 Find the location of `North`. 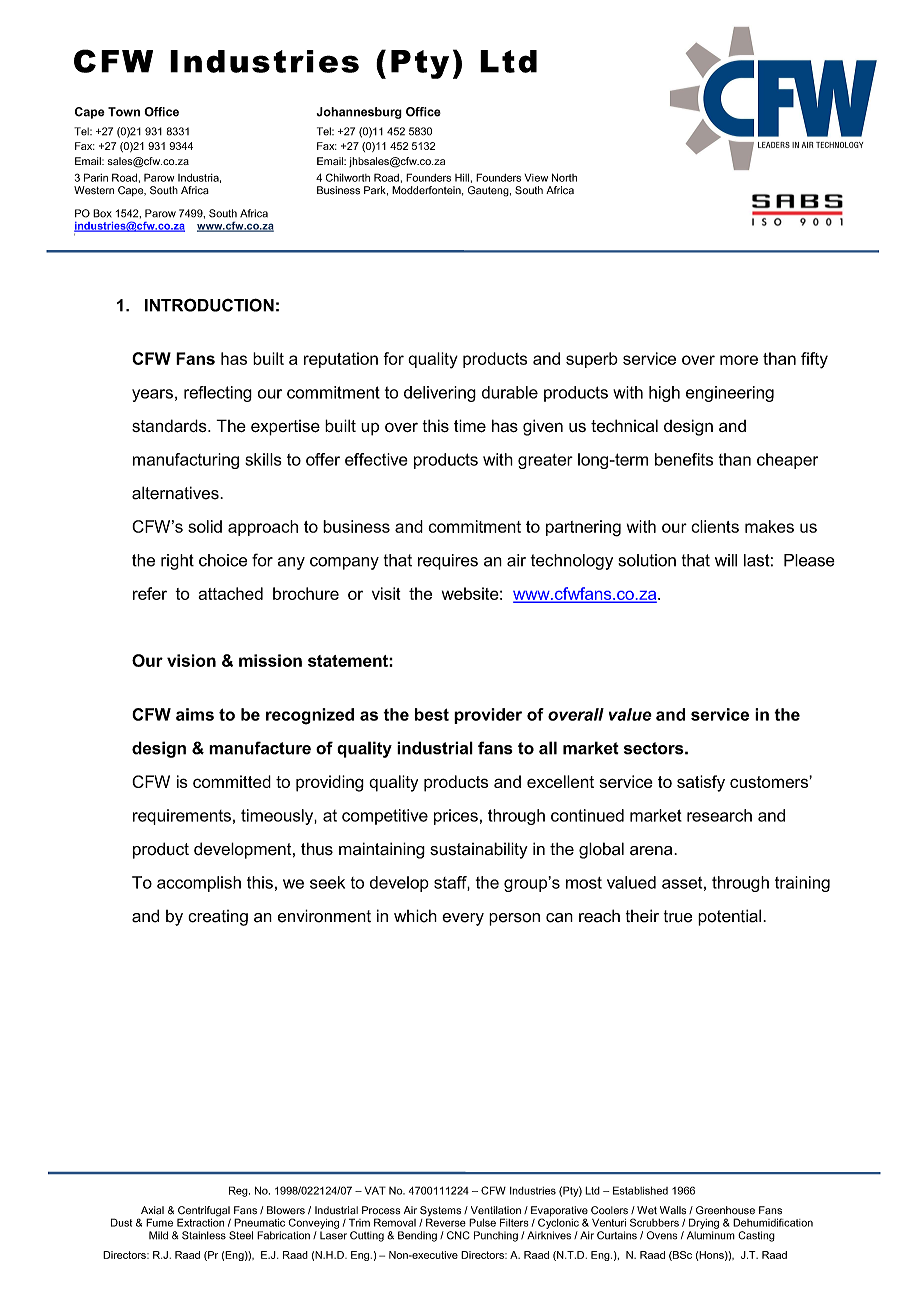

North is located at coordinates (564, 177).
